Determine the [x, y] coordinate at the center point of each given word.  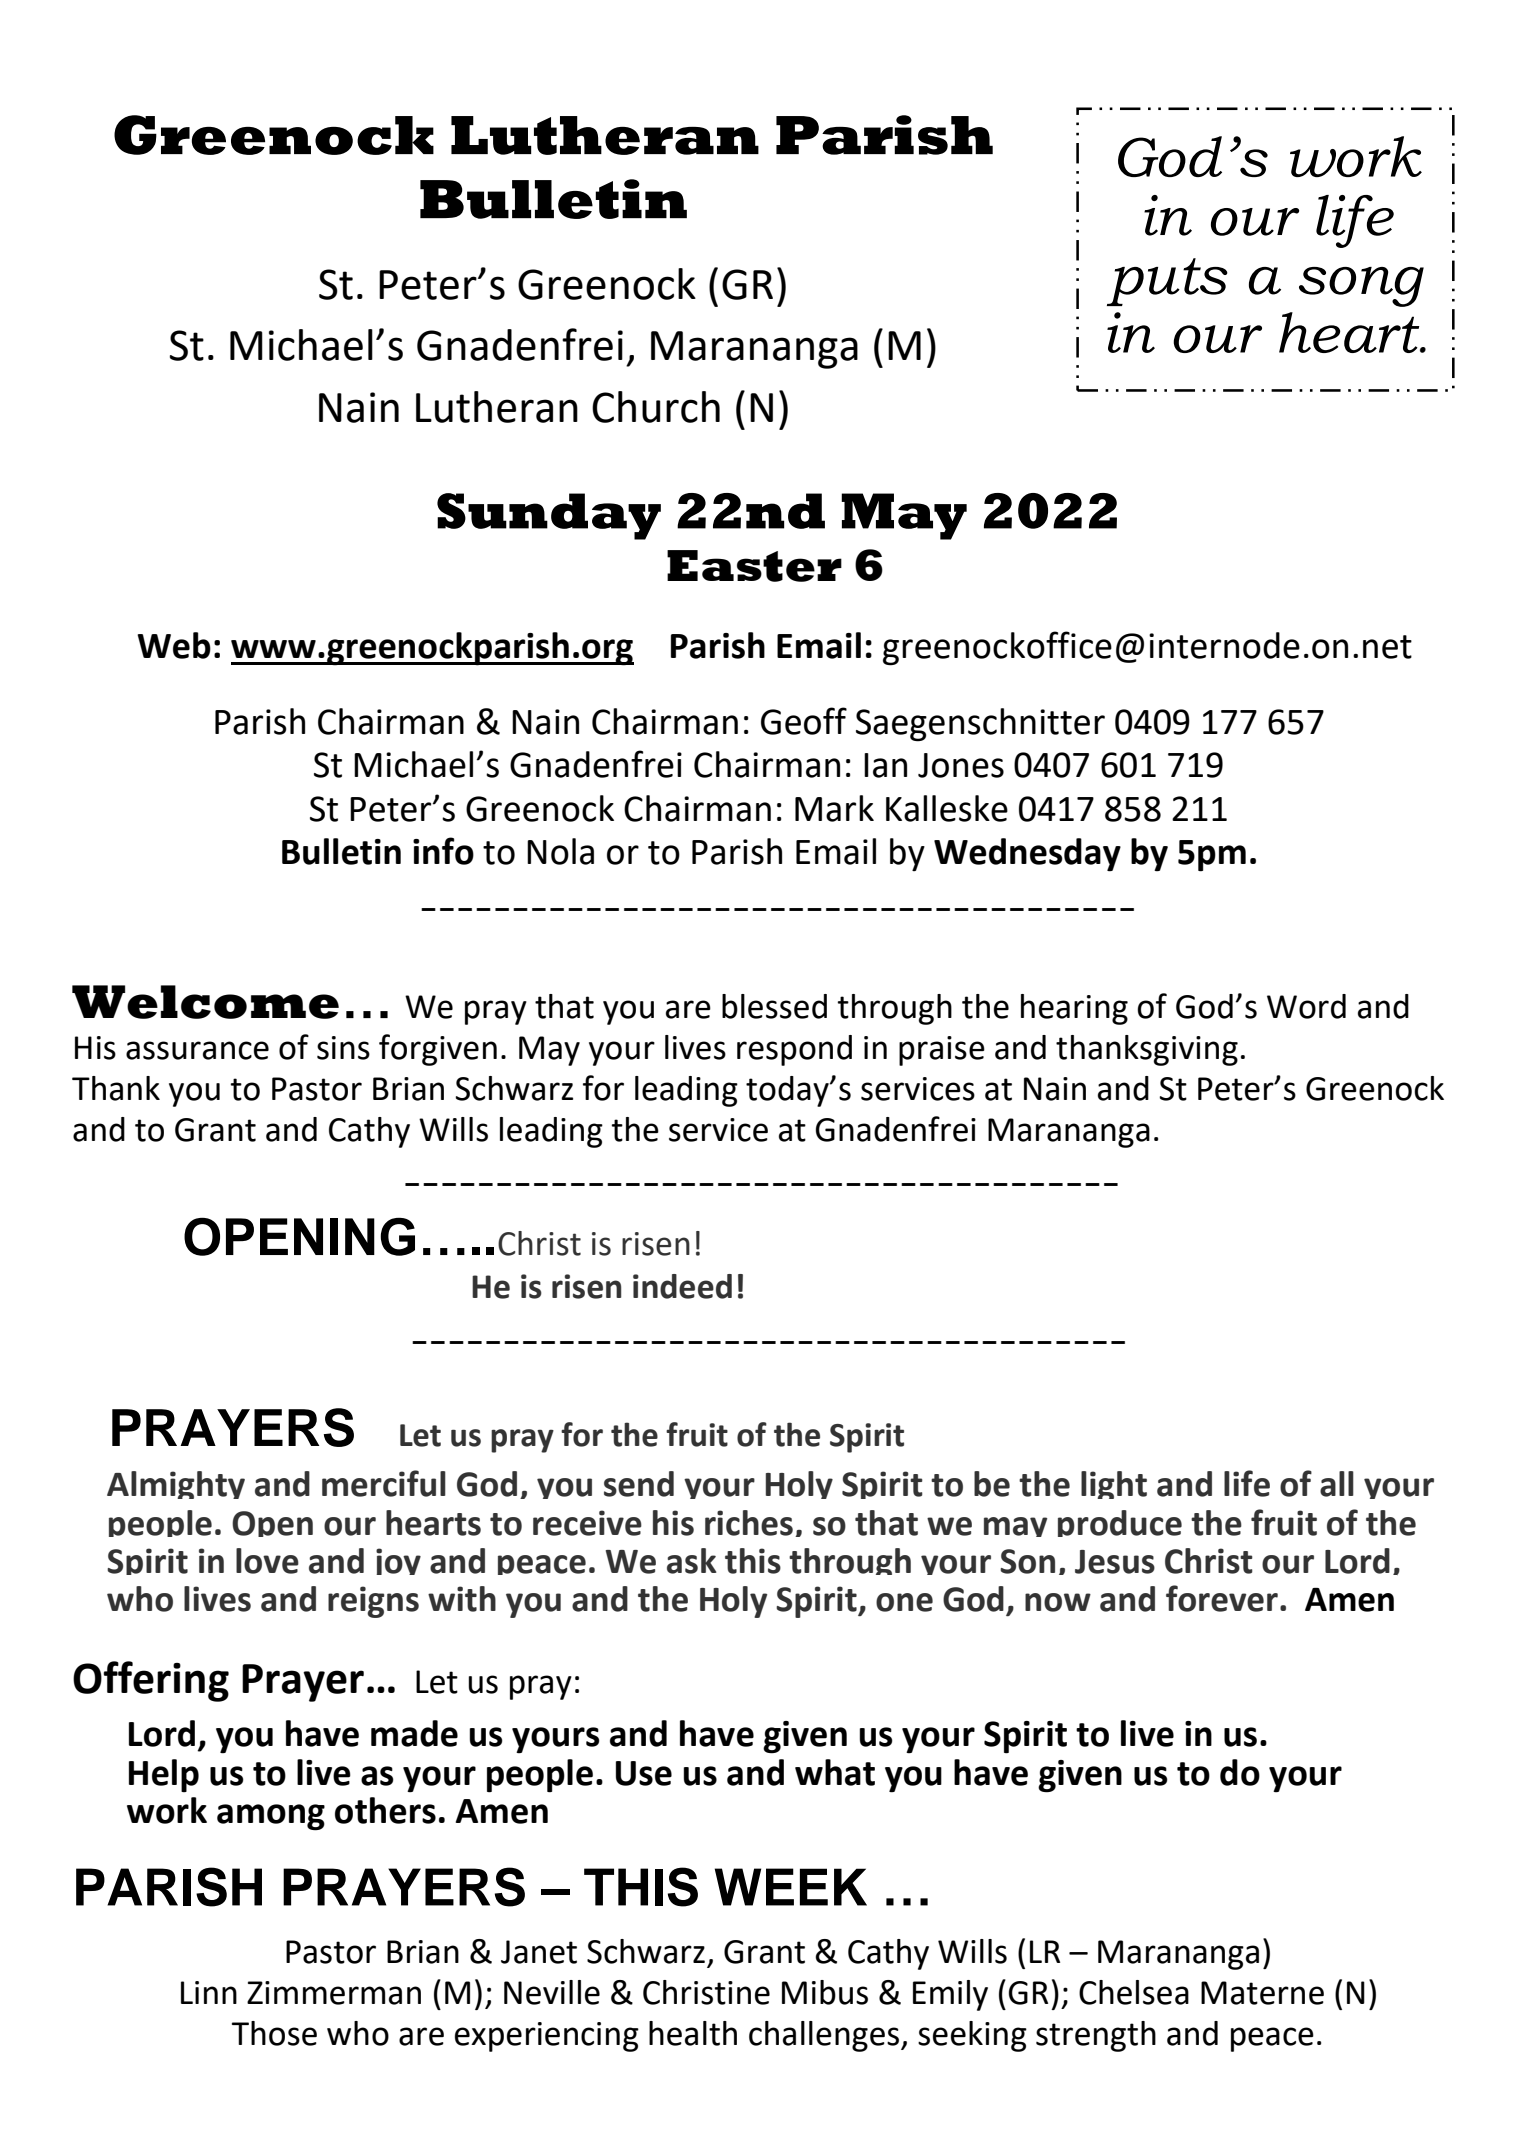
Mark [834, 808]
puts [1167, 282]
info [443, 851]
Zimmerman [334, 1993]
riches [749, 1523]
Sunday [549, 516]
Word [1306, 1006]
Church [656, 407]
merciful [384, 1483]
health [693, 2033]
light [1114, 1485]
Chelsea [1134, 1992]
